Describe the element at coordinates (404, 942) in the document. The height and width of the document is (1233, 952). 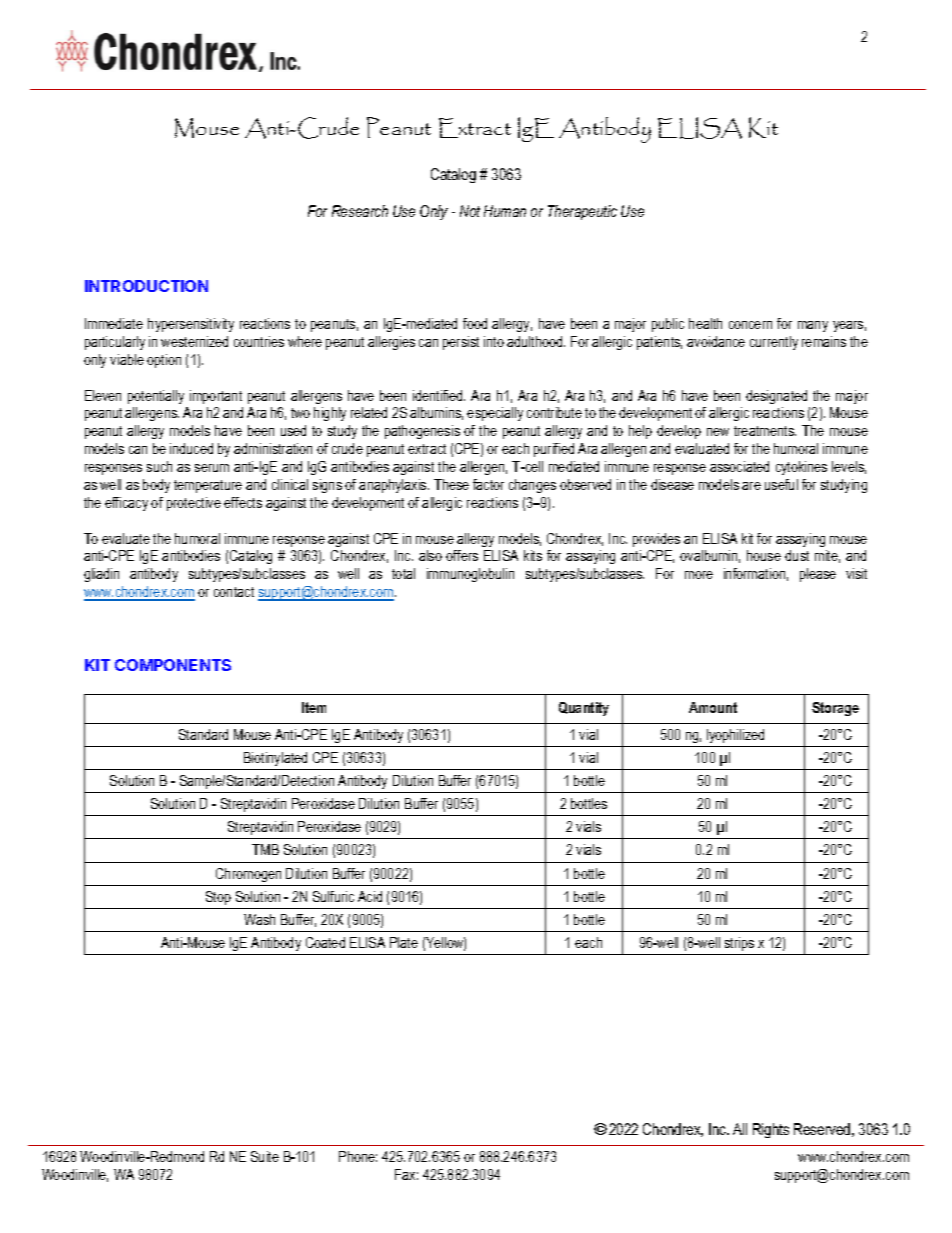
I see `Plate` at that location.
